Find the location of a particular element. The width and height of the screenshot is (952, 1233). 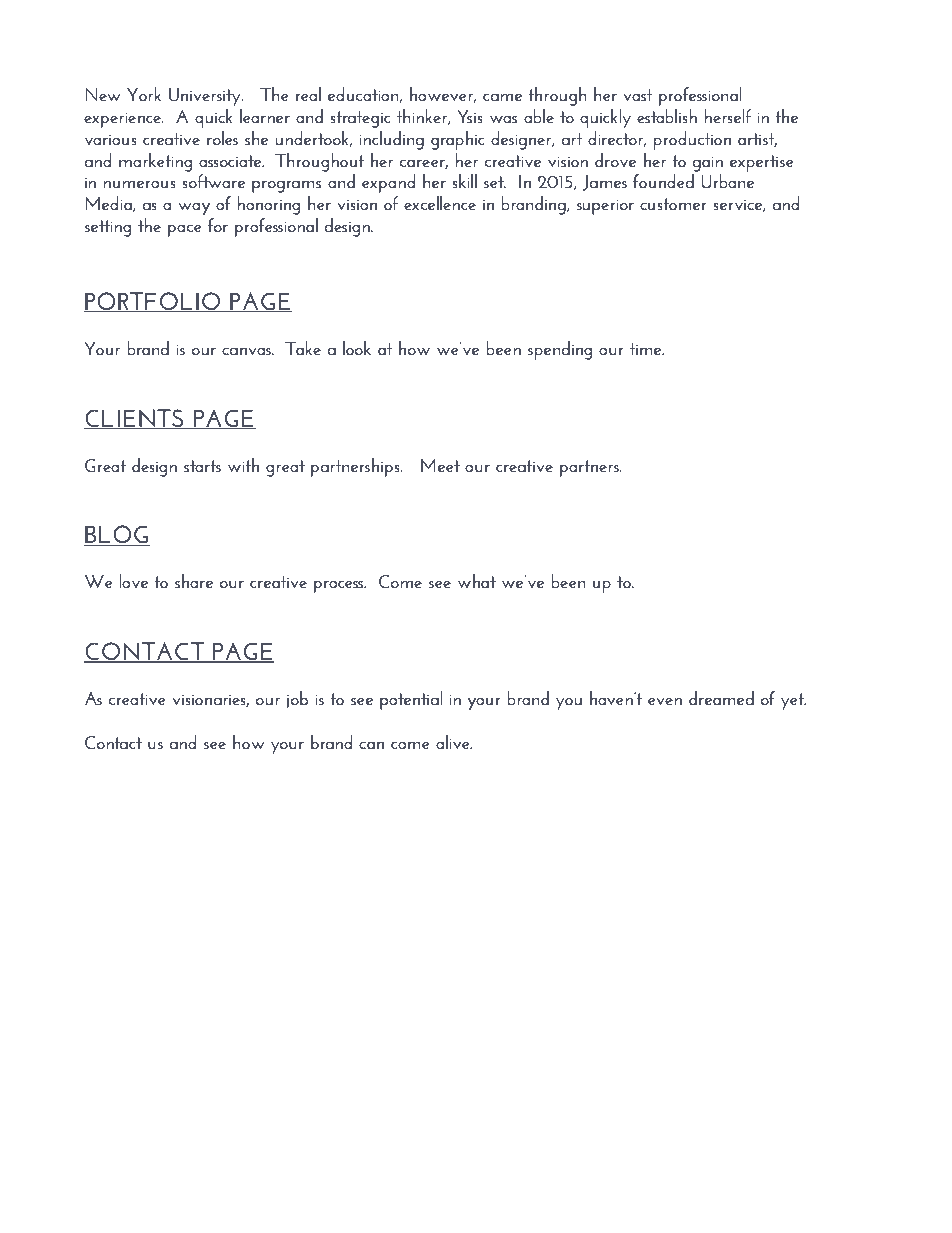

herself is located at coordinates (728, 116).
